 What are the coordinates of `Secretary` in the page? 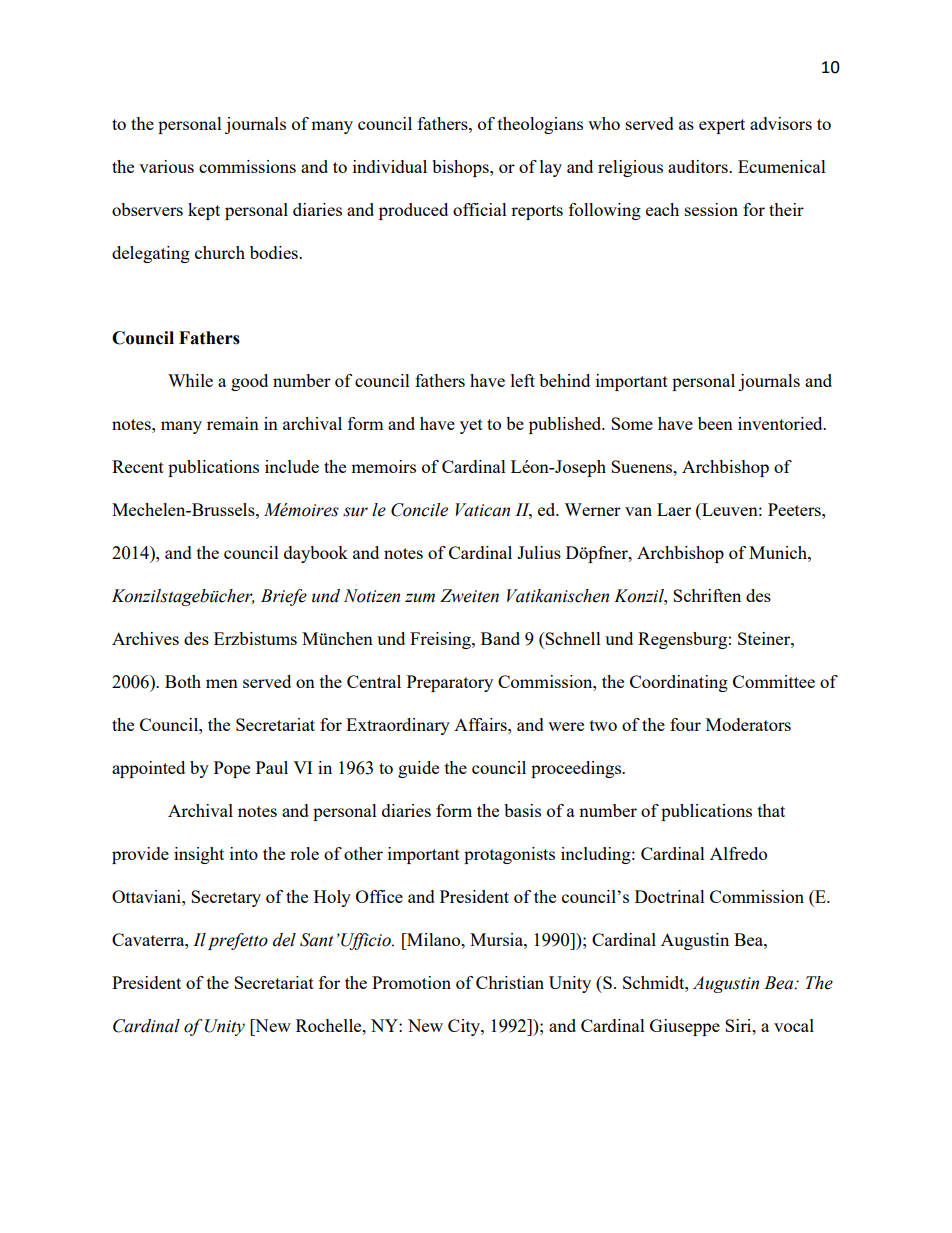 It's located at (226, 898).
